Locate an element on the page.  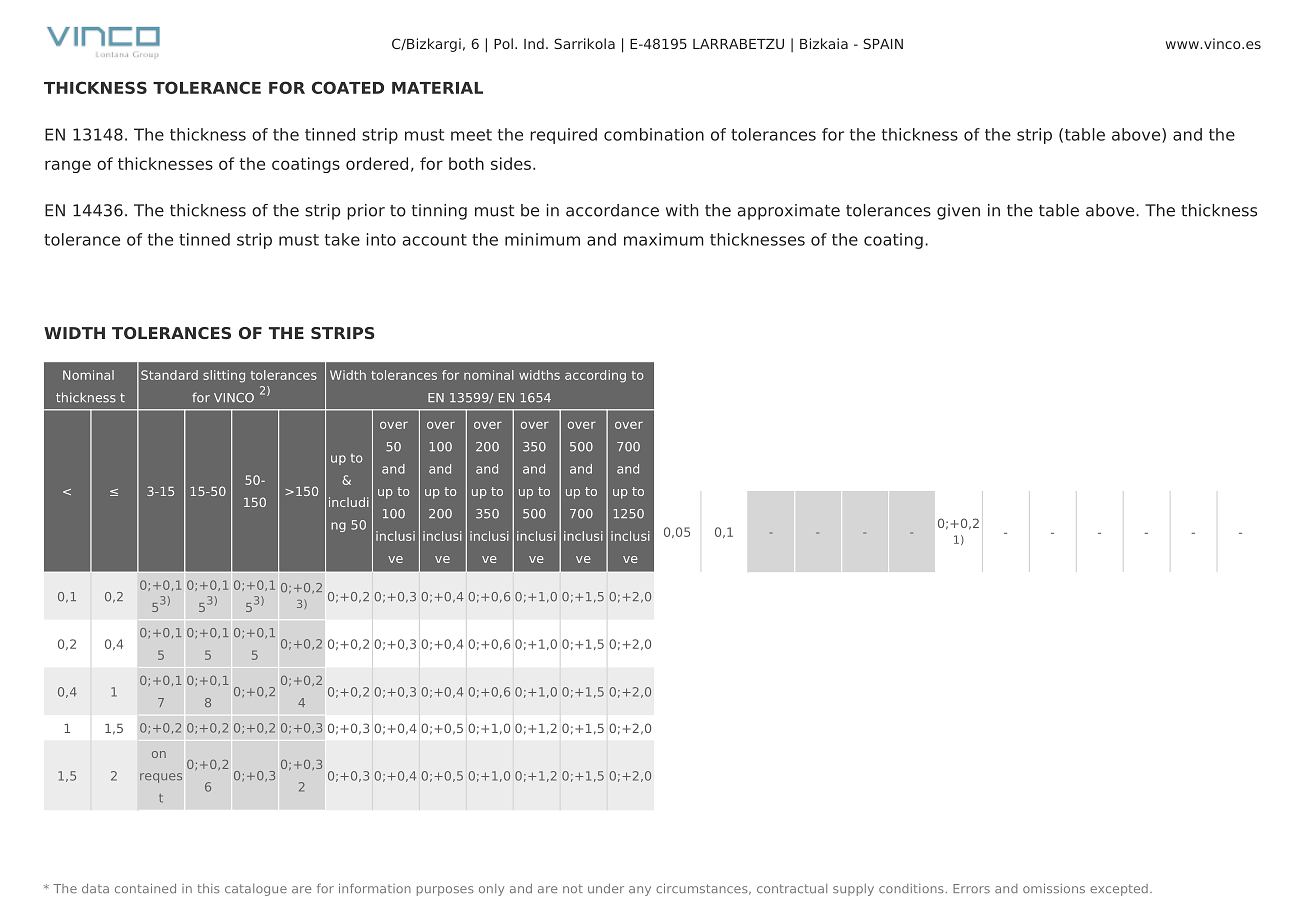
contained is located at coordinates (145, 888).
